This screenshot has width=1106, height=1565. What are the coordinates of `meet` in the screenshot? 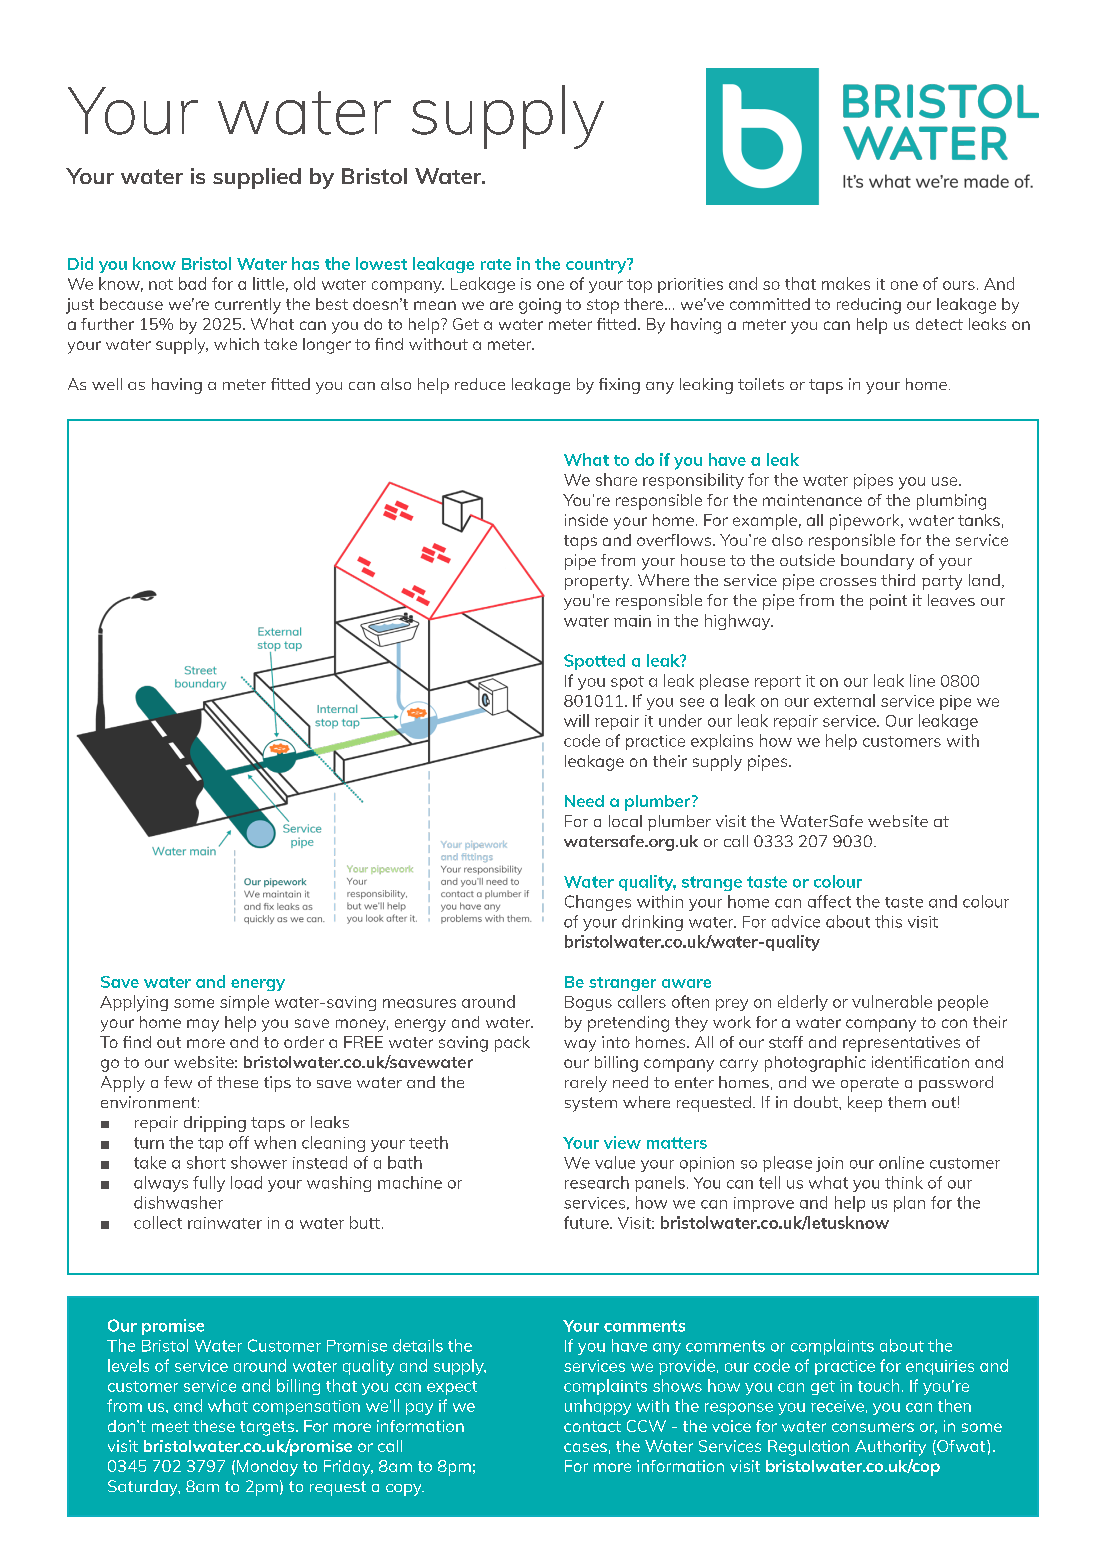 It's located at (170, 1426).
